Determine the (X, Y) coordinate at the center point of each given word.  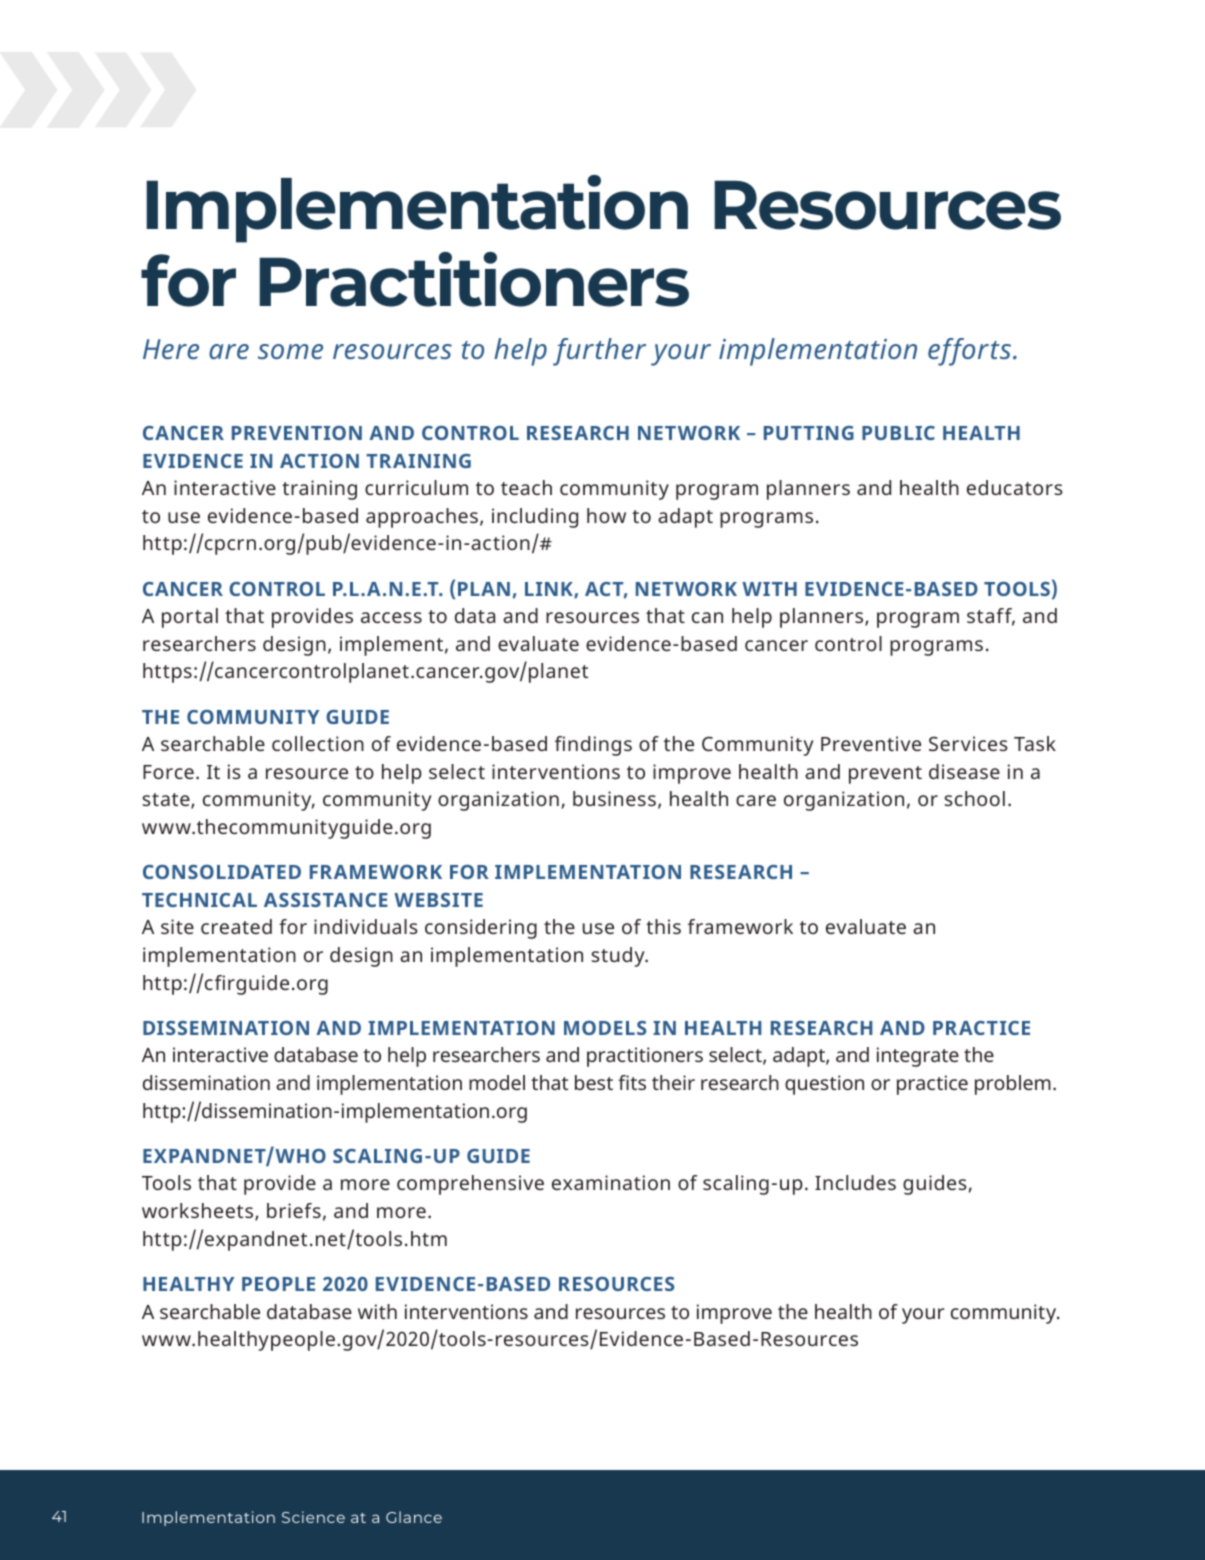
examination (611, 1182)
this (663, 926)
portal (190, 618)
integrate (918, 1057)
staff (991, 617)
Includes (855, 1182)
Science (313, 1517)
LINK (550, 590)
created (236, 926)
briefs (294, 1210)
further (599, 352)
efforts (971, 352)
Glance (414, 1517)
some (290, 351)
